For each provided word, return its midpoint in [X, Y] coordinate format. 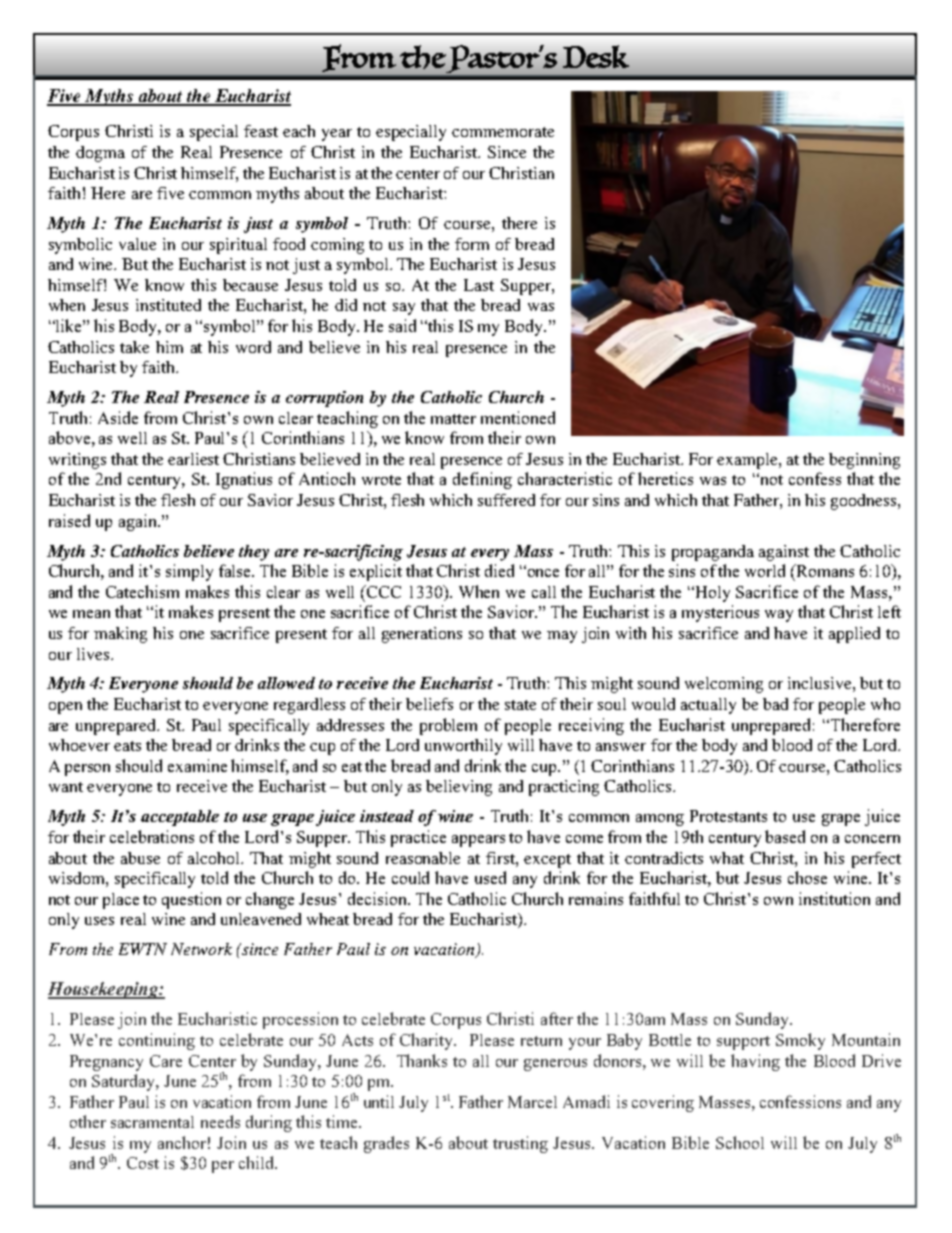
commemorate [503, 132]
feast [261, 131]
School [740, 1142]
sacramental [152, 1122]
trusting [520, 1144]
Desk [596, 56]
